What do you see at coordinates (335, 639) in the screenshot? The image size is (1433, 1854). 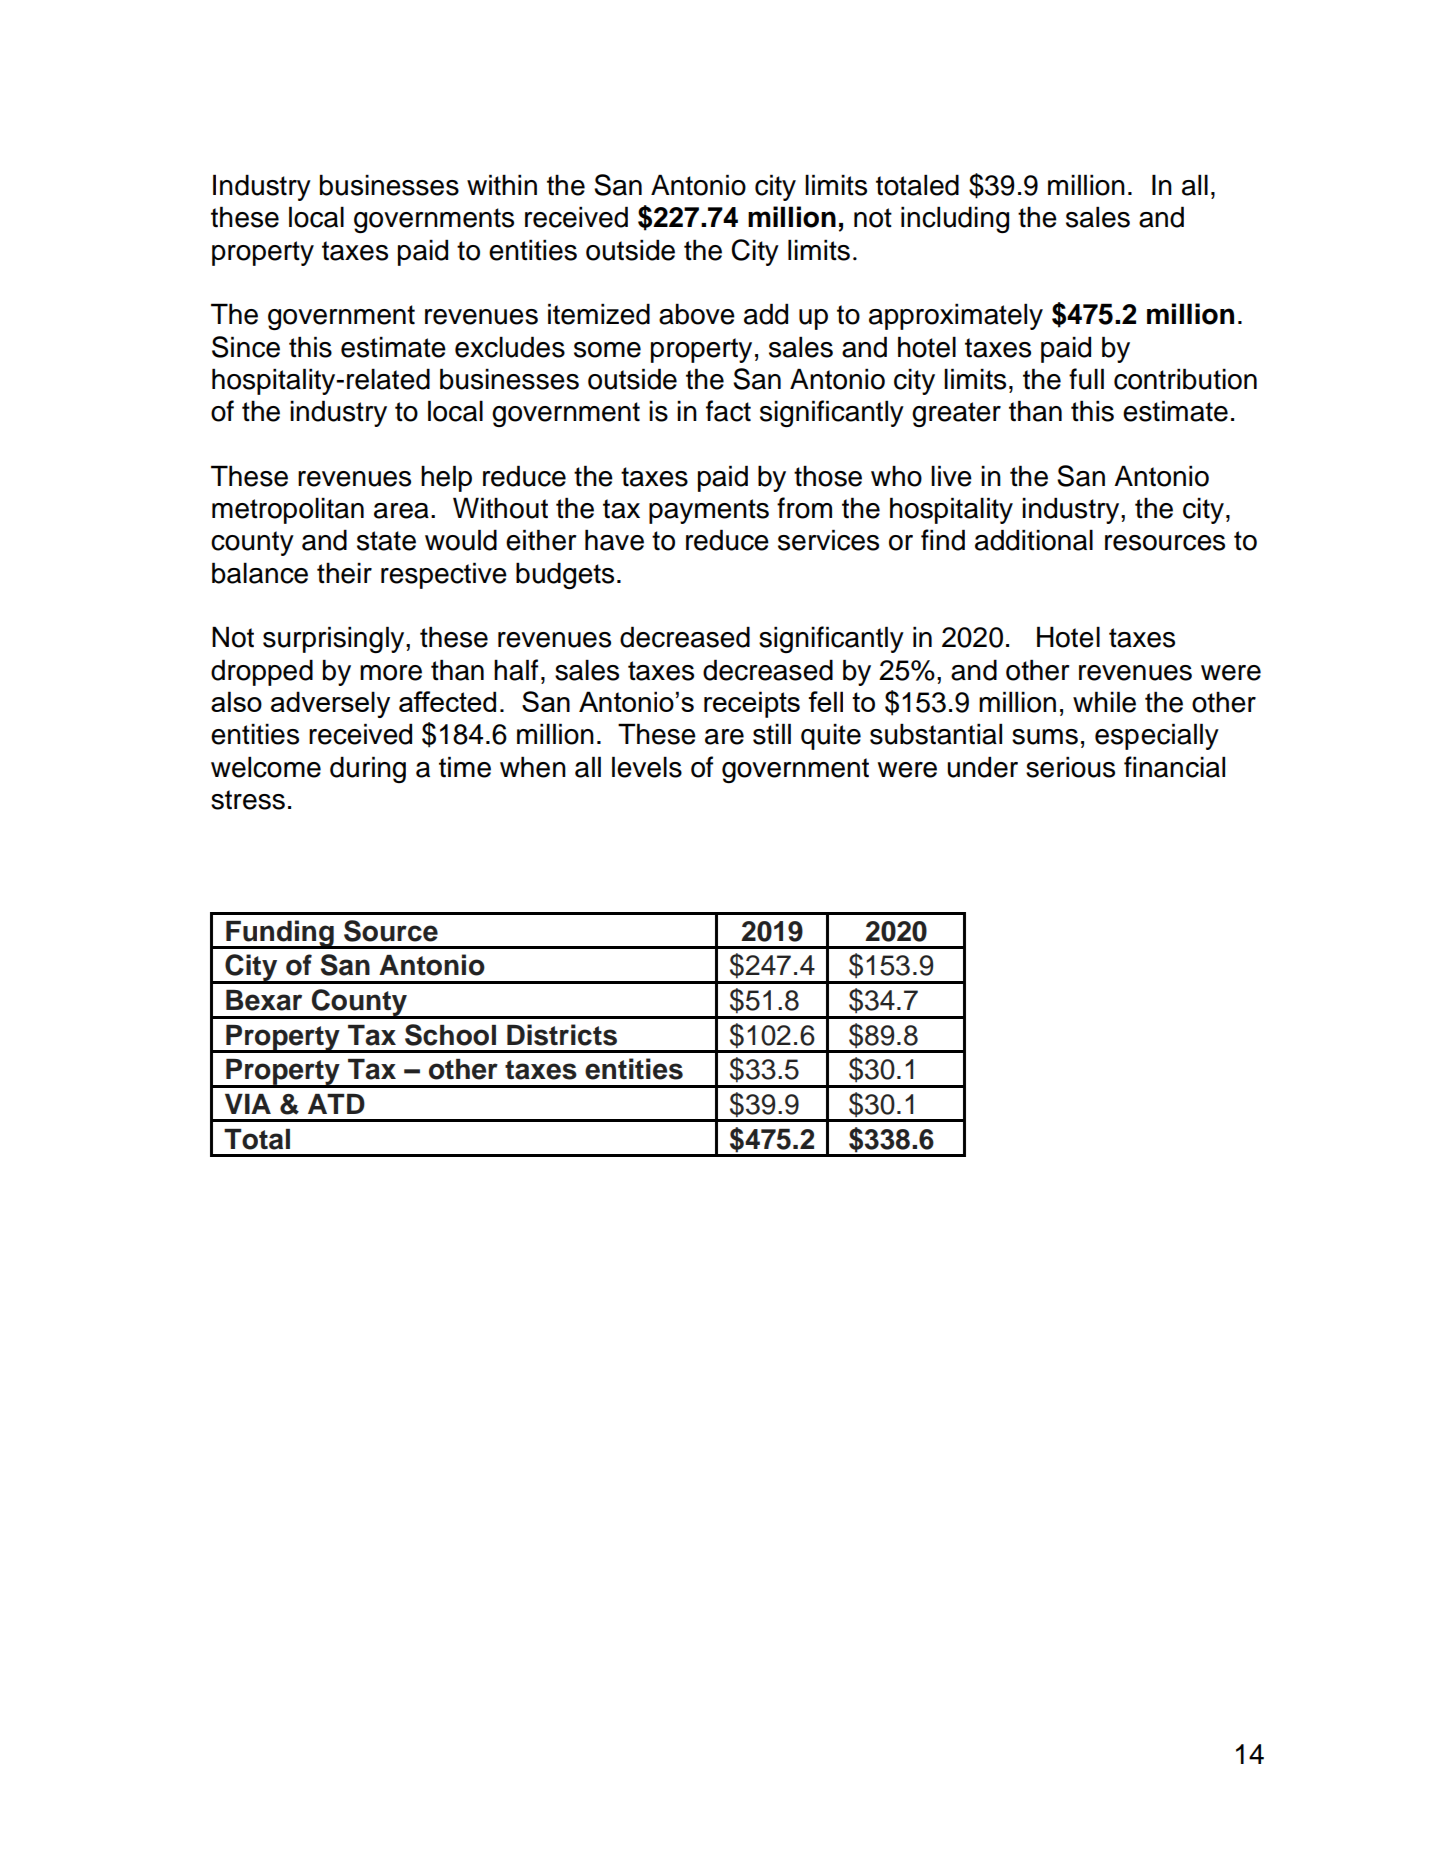 I see `surprisingly` at bounding box center [335, 639].
